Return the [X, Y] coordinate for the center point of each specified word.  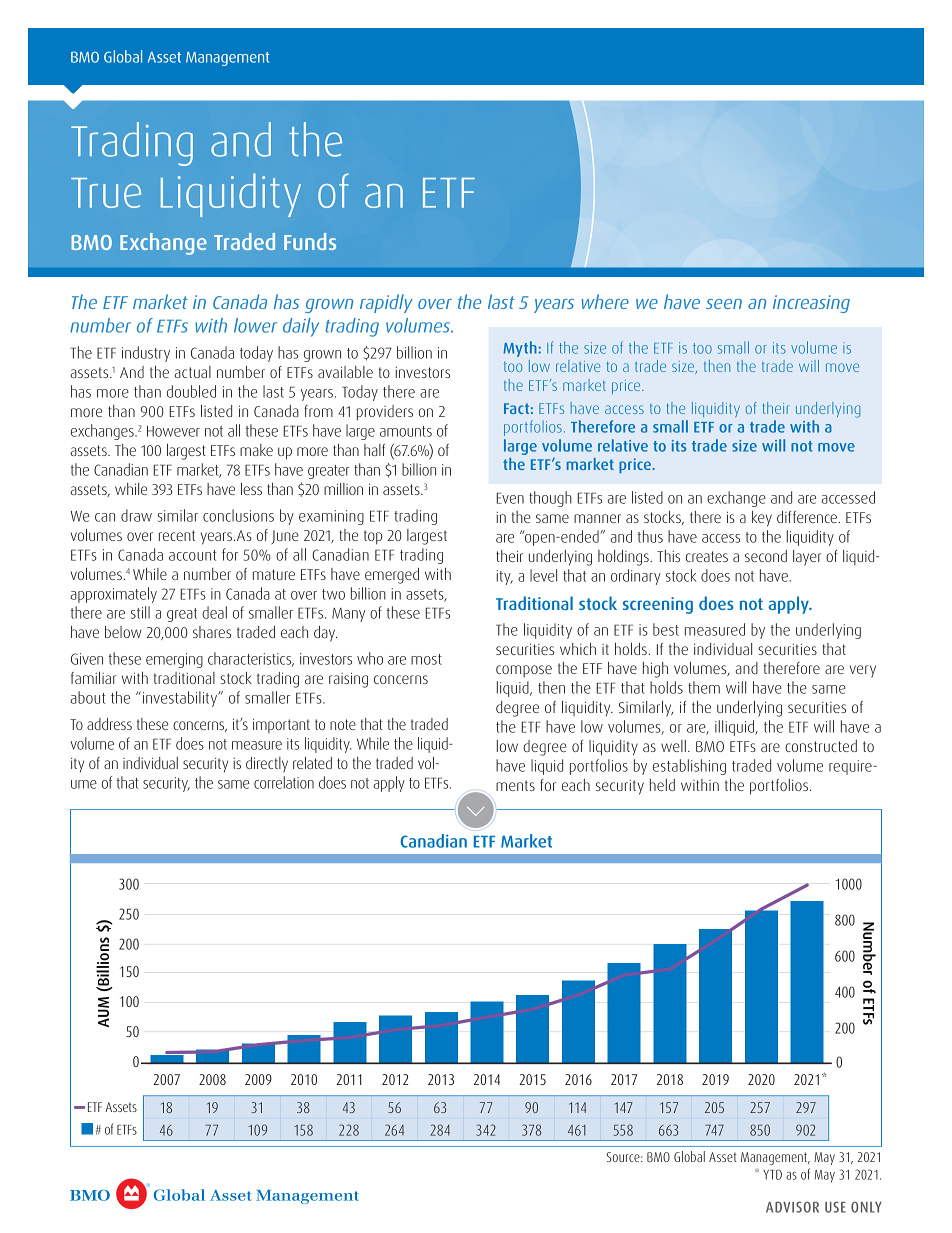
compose [524, 671]
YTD [772, 1174]
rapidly [386, 303]
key [762, 519]
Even [510, 498]
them [704, 687]
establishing [689, 767]
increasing [811, 304]
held [662, 785]
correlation [284, 782]
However [173, 431]
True [106, 193]
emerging [174, 660]
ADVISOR [792, 1207]
